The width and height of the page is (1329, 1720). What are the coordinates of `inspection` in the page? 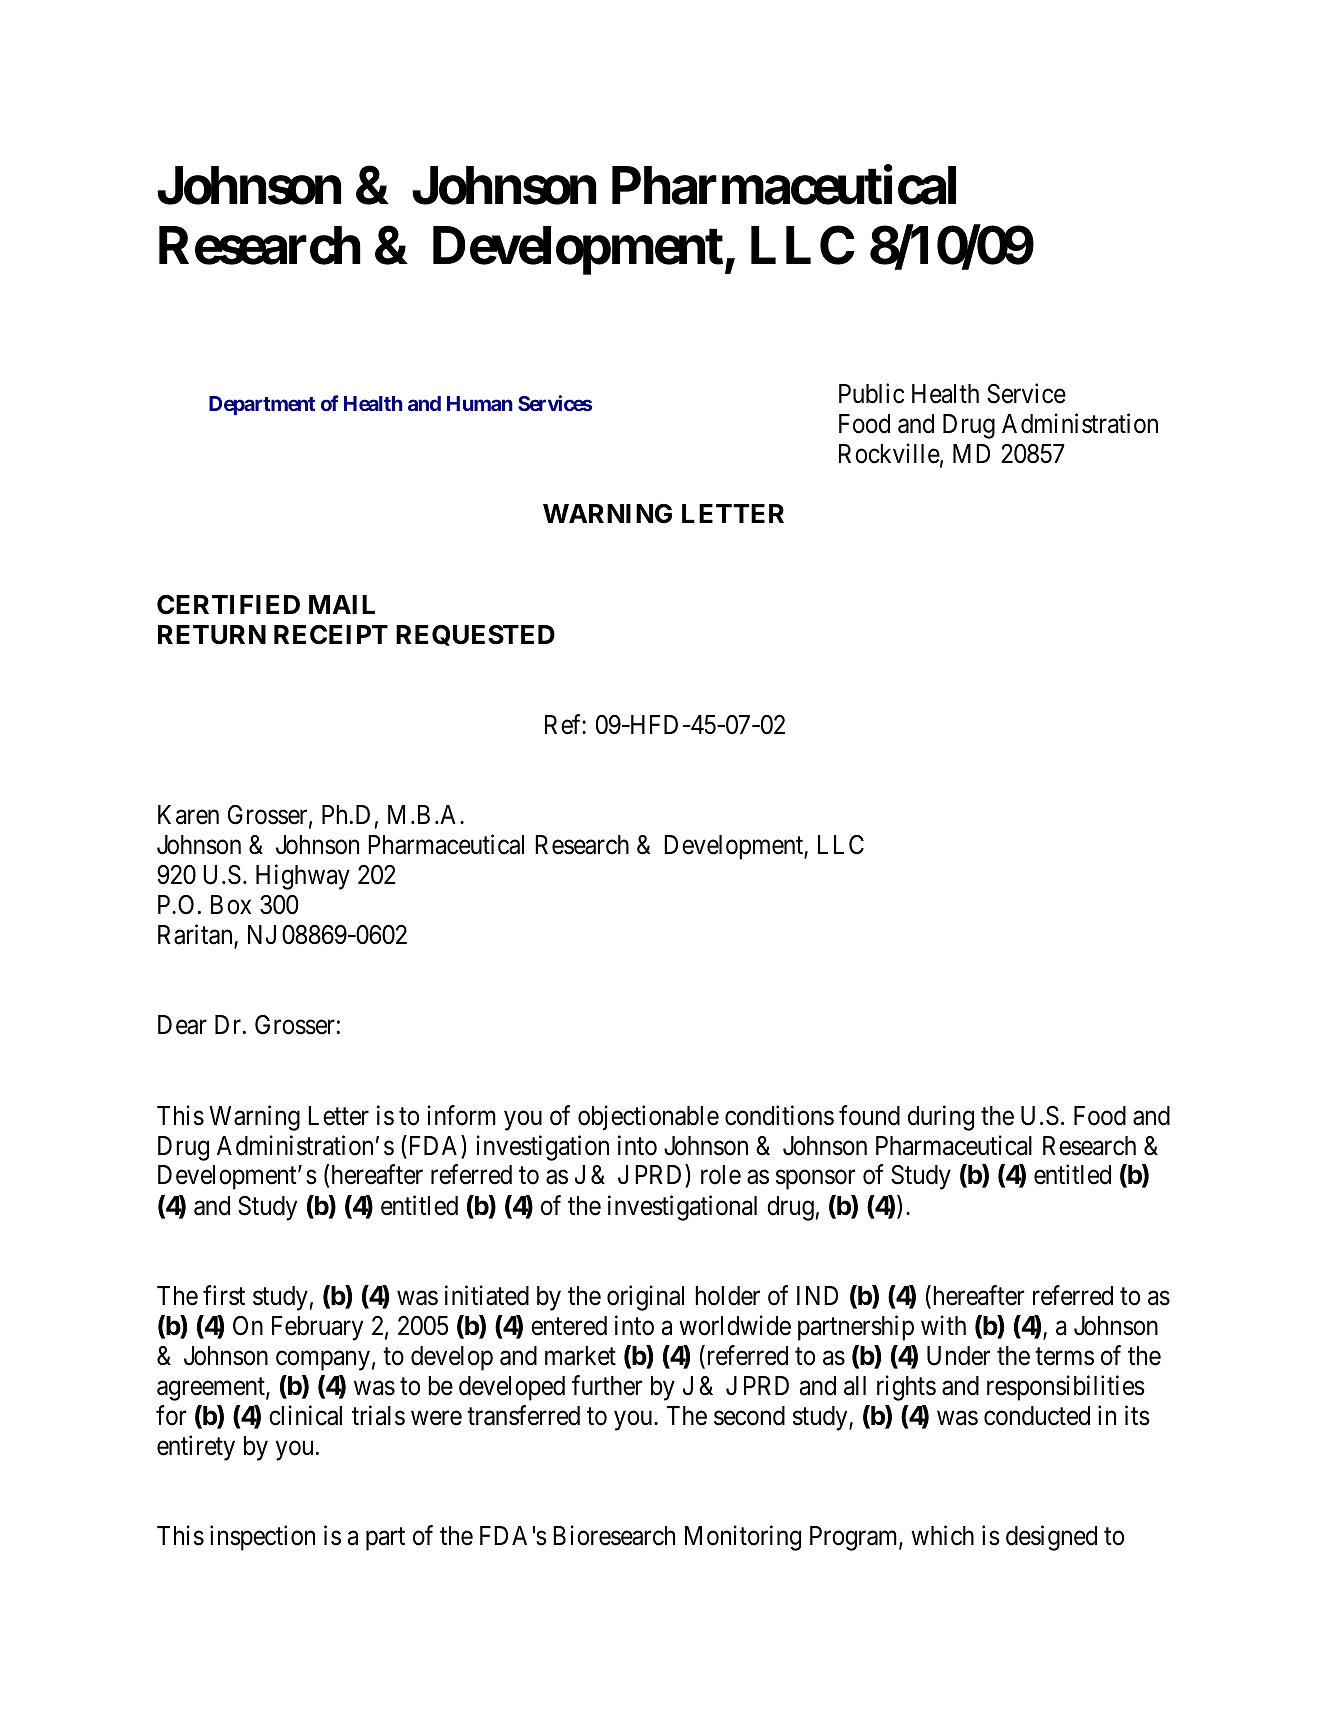 It's located at (262, 1538).
